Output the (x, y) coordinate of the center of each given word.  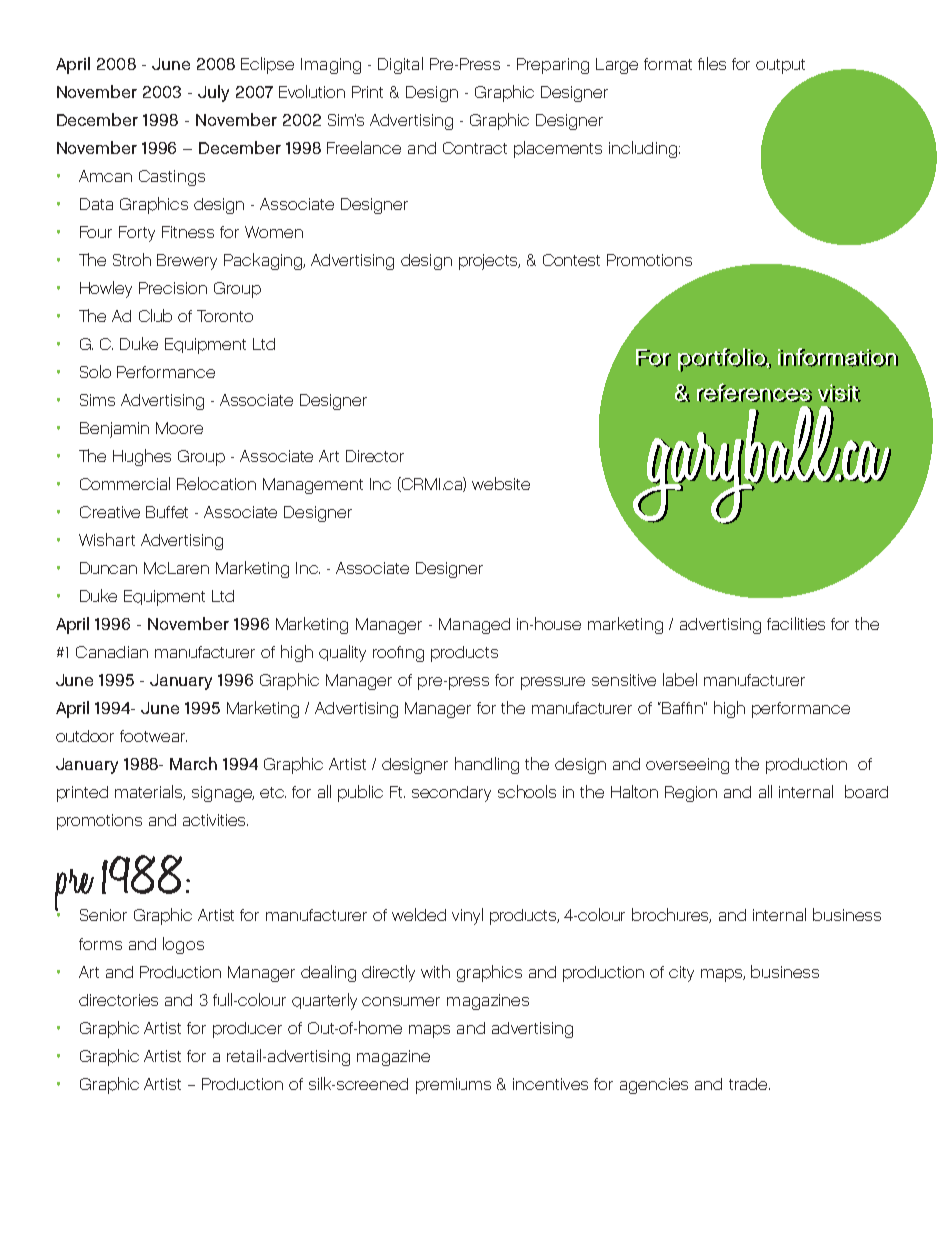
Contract (475, 148)
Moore (179, 428)
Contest (571, 260)
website (501, 483)
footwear (153, 736)
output (780, 66)
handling (487, 765)
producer (247, 1030)
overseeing (687, 766)
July (213, 93)
